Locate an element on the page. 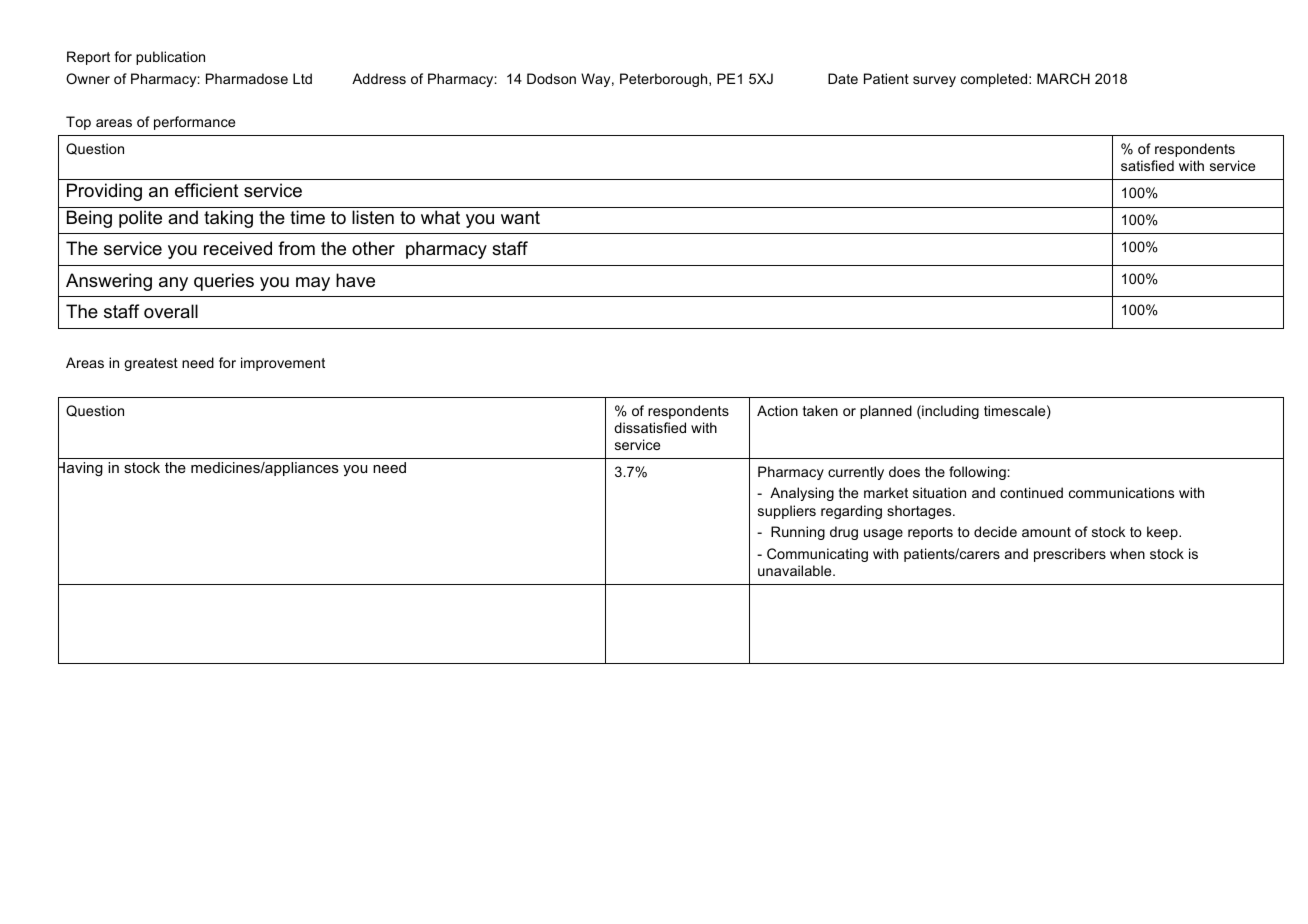 This image has height=924, width=1308. MARCH is located at coordinates (1063, 78).
